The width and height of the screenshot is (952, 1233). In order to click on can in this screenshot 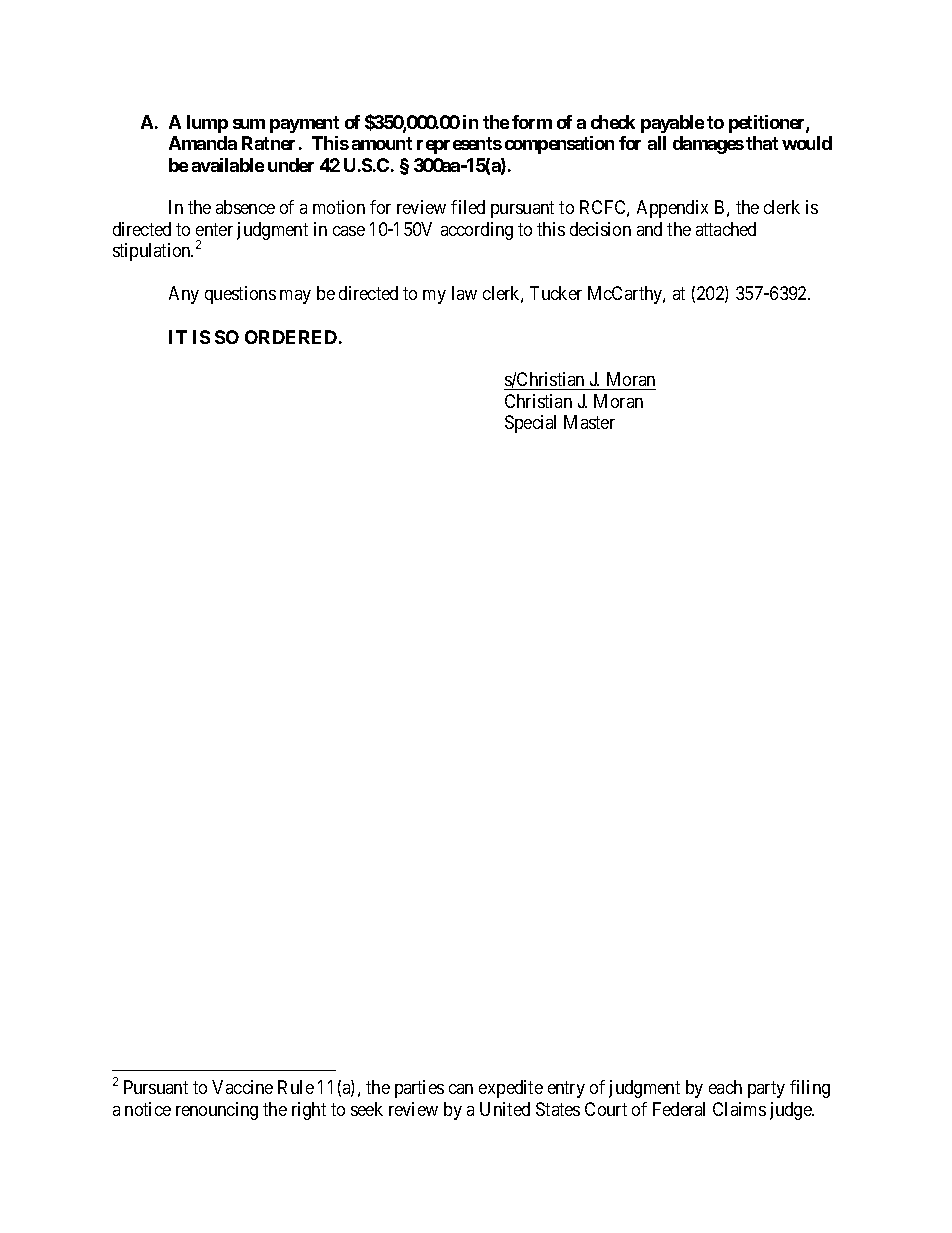, I will do `click(461, 1089)`.
